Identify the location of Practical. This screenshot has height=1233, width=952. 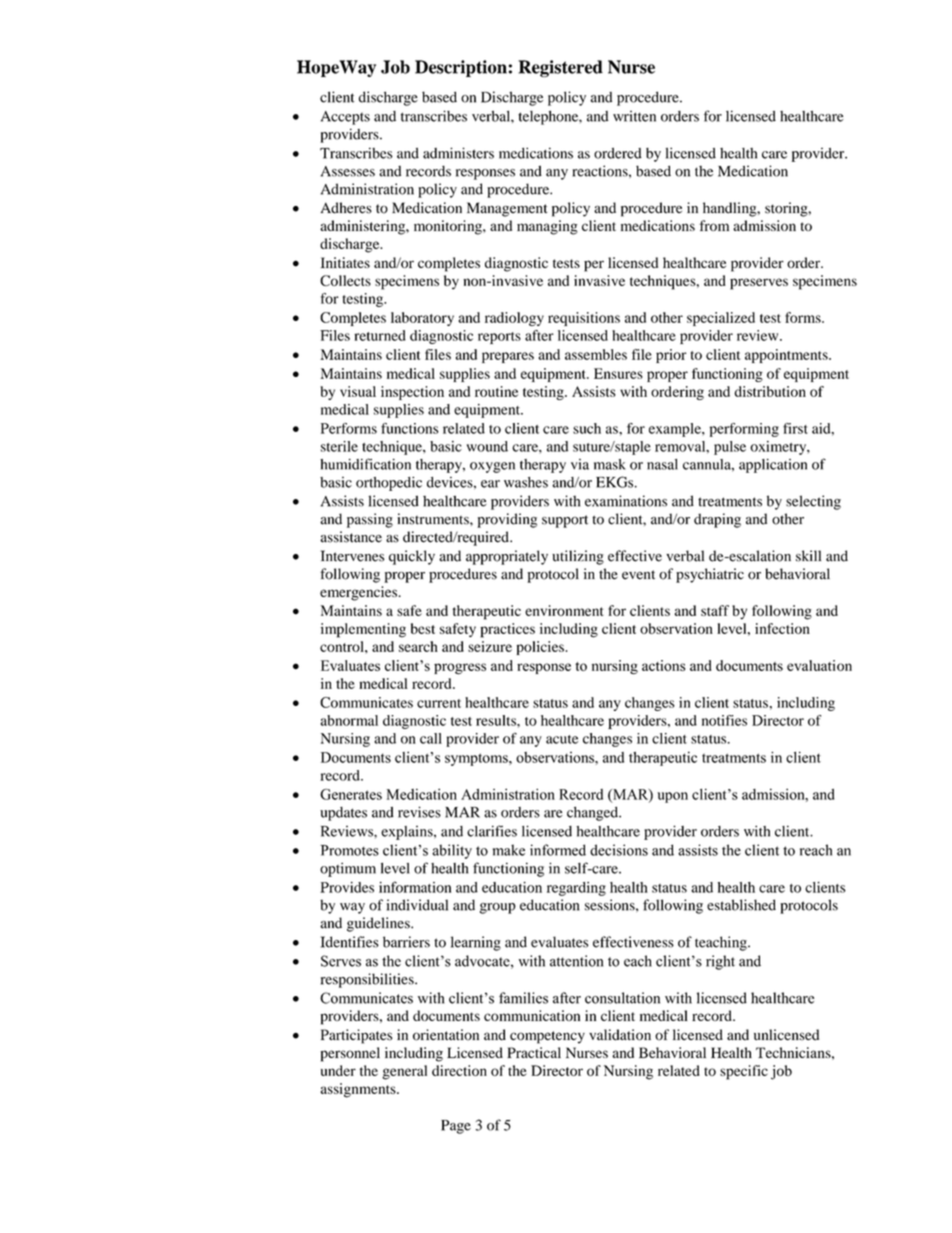
(534, 1052).
